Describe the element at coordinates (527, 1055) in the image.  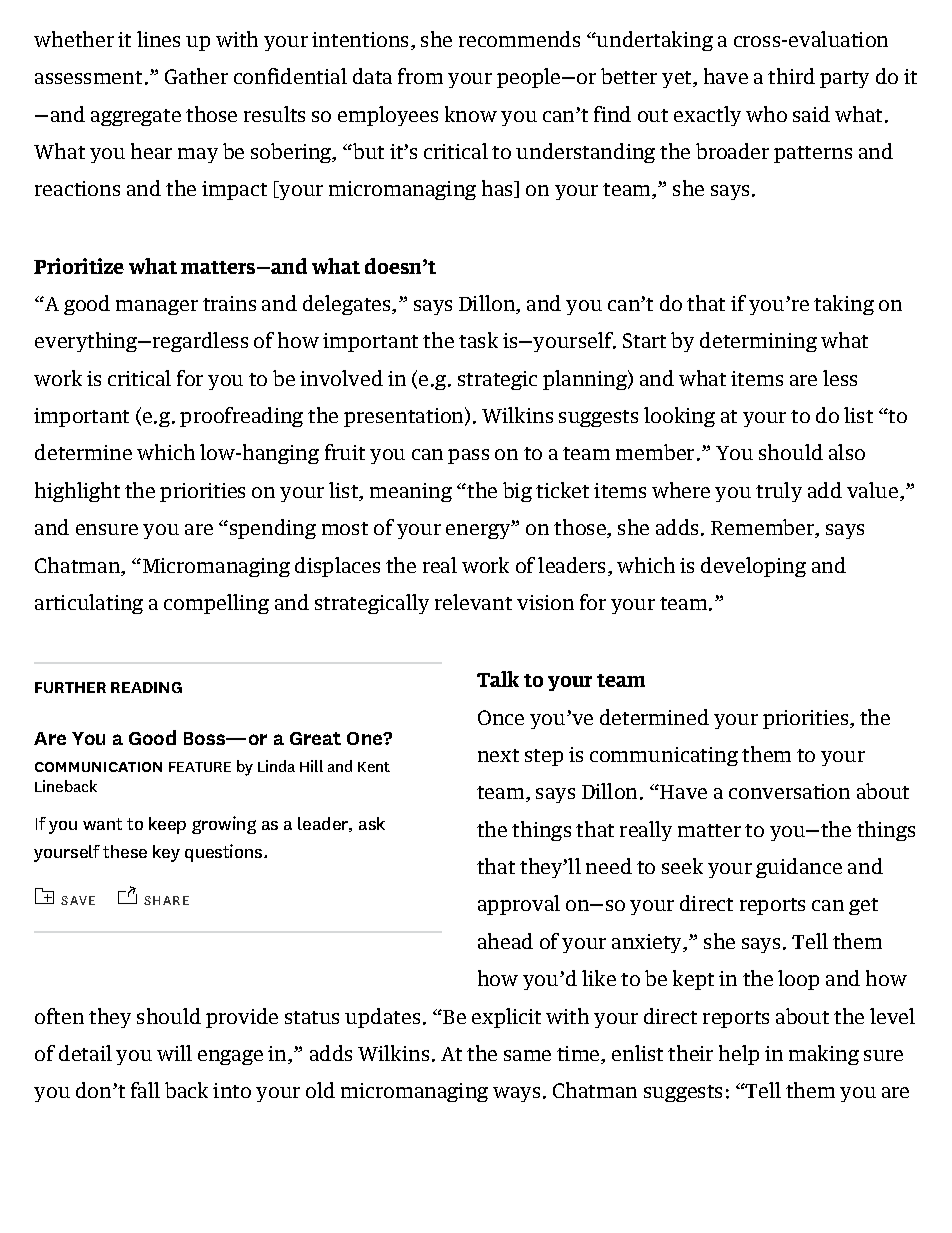
I see `same` at that location.
